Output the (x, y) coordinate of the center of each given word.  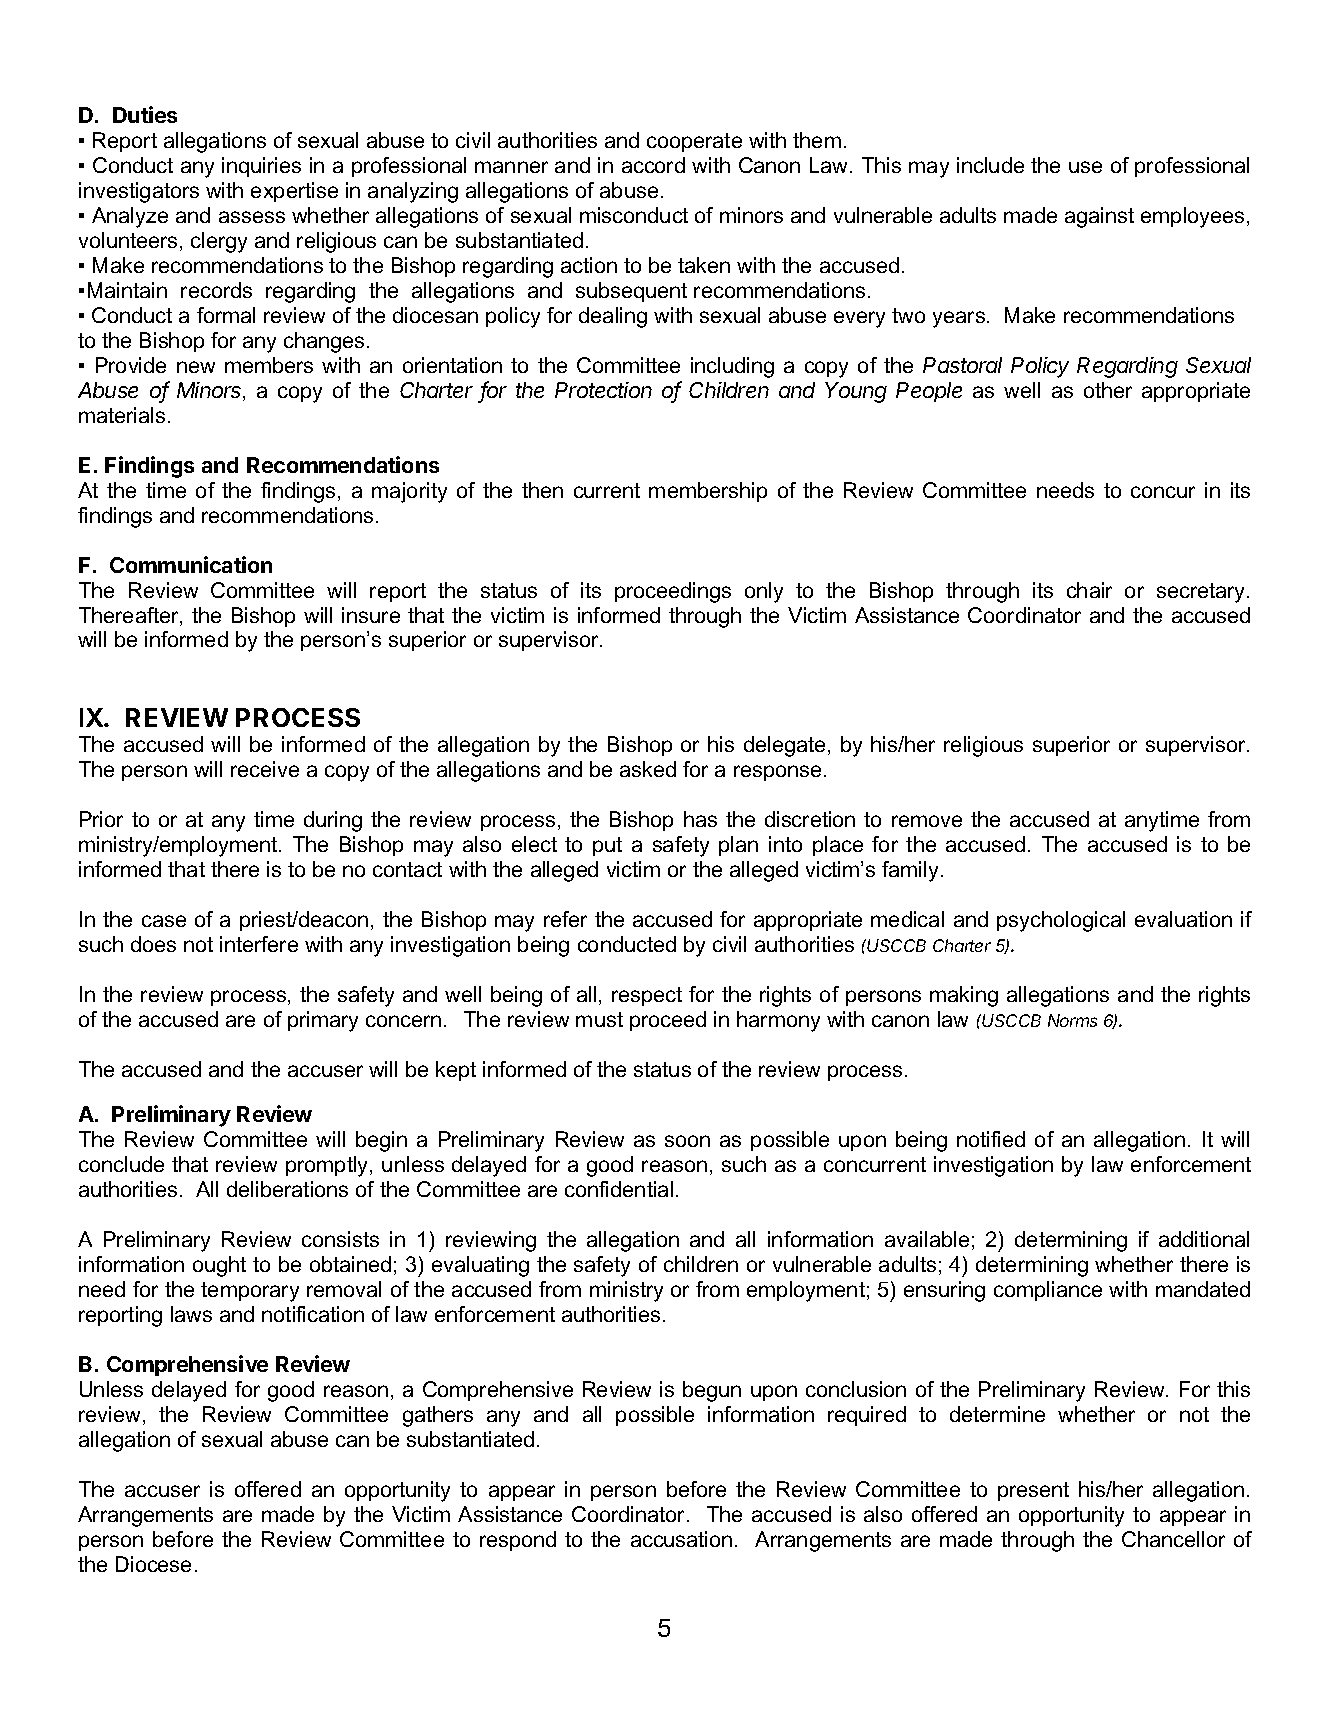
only (764, 592)
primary (323, 1021)
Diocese (153, 1564)
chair (1089, 590)
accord (653, 165)
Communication (191, 564)
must (599, 1019)
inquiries (261, 167)
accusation (681, 1539)
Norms (1072, 1020)
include (990, 165)
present (1033, 1491)
